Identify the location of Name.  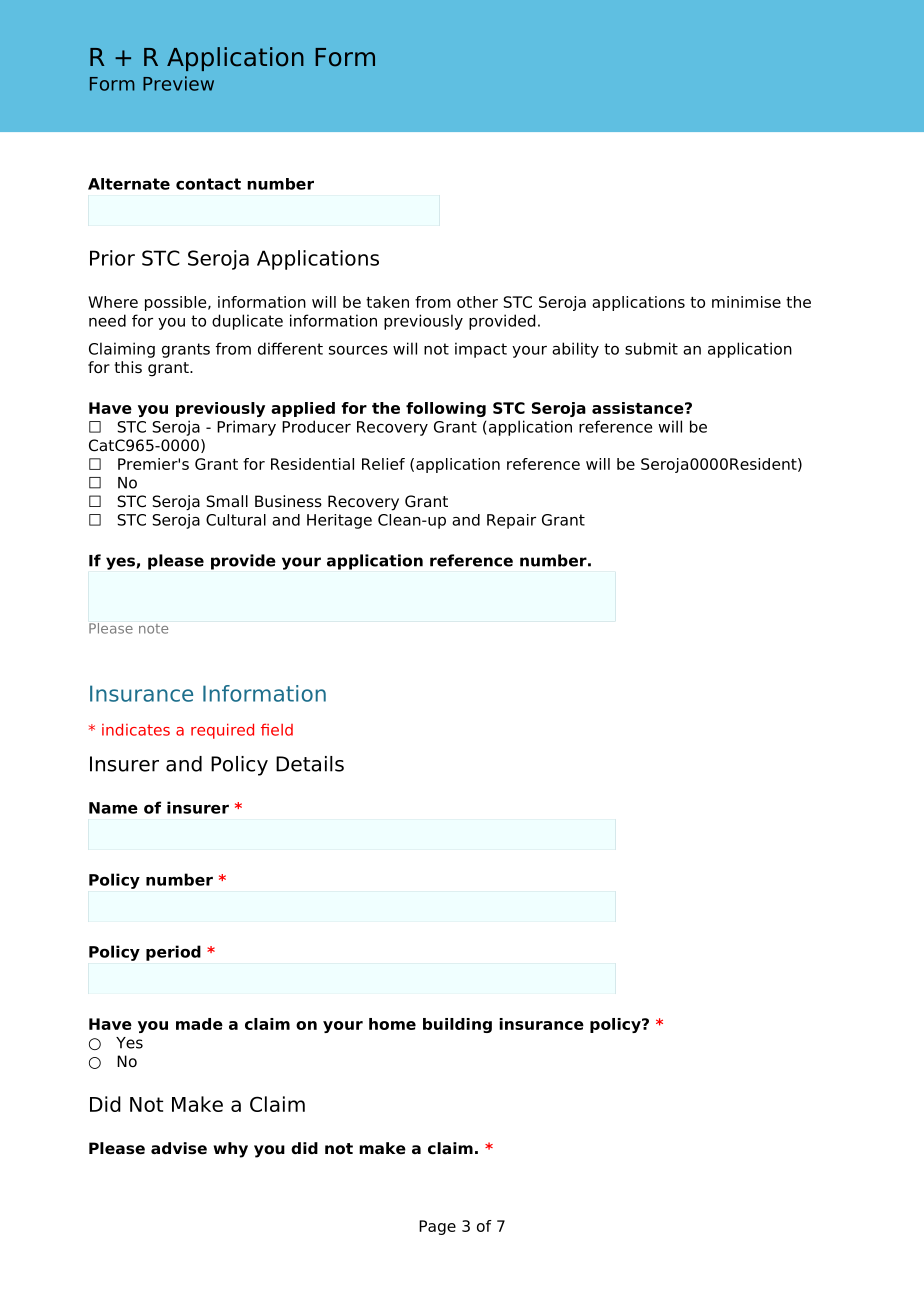
(113, 808).
